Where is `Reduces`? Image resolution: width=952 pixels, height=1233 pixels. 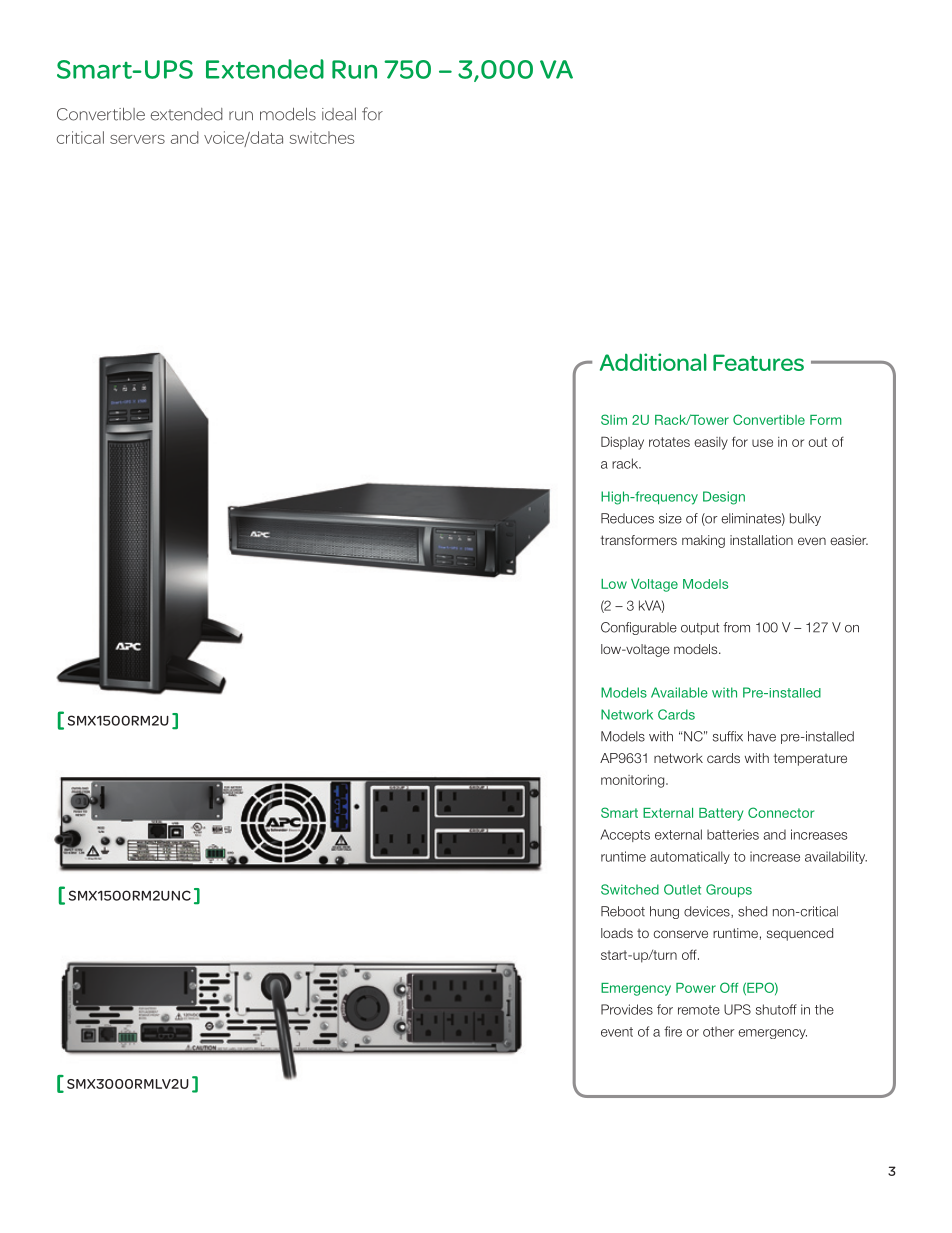 Reduces is located at coordinates (627, 518).
